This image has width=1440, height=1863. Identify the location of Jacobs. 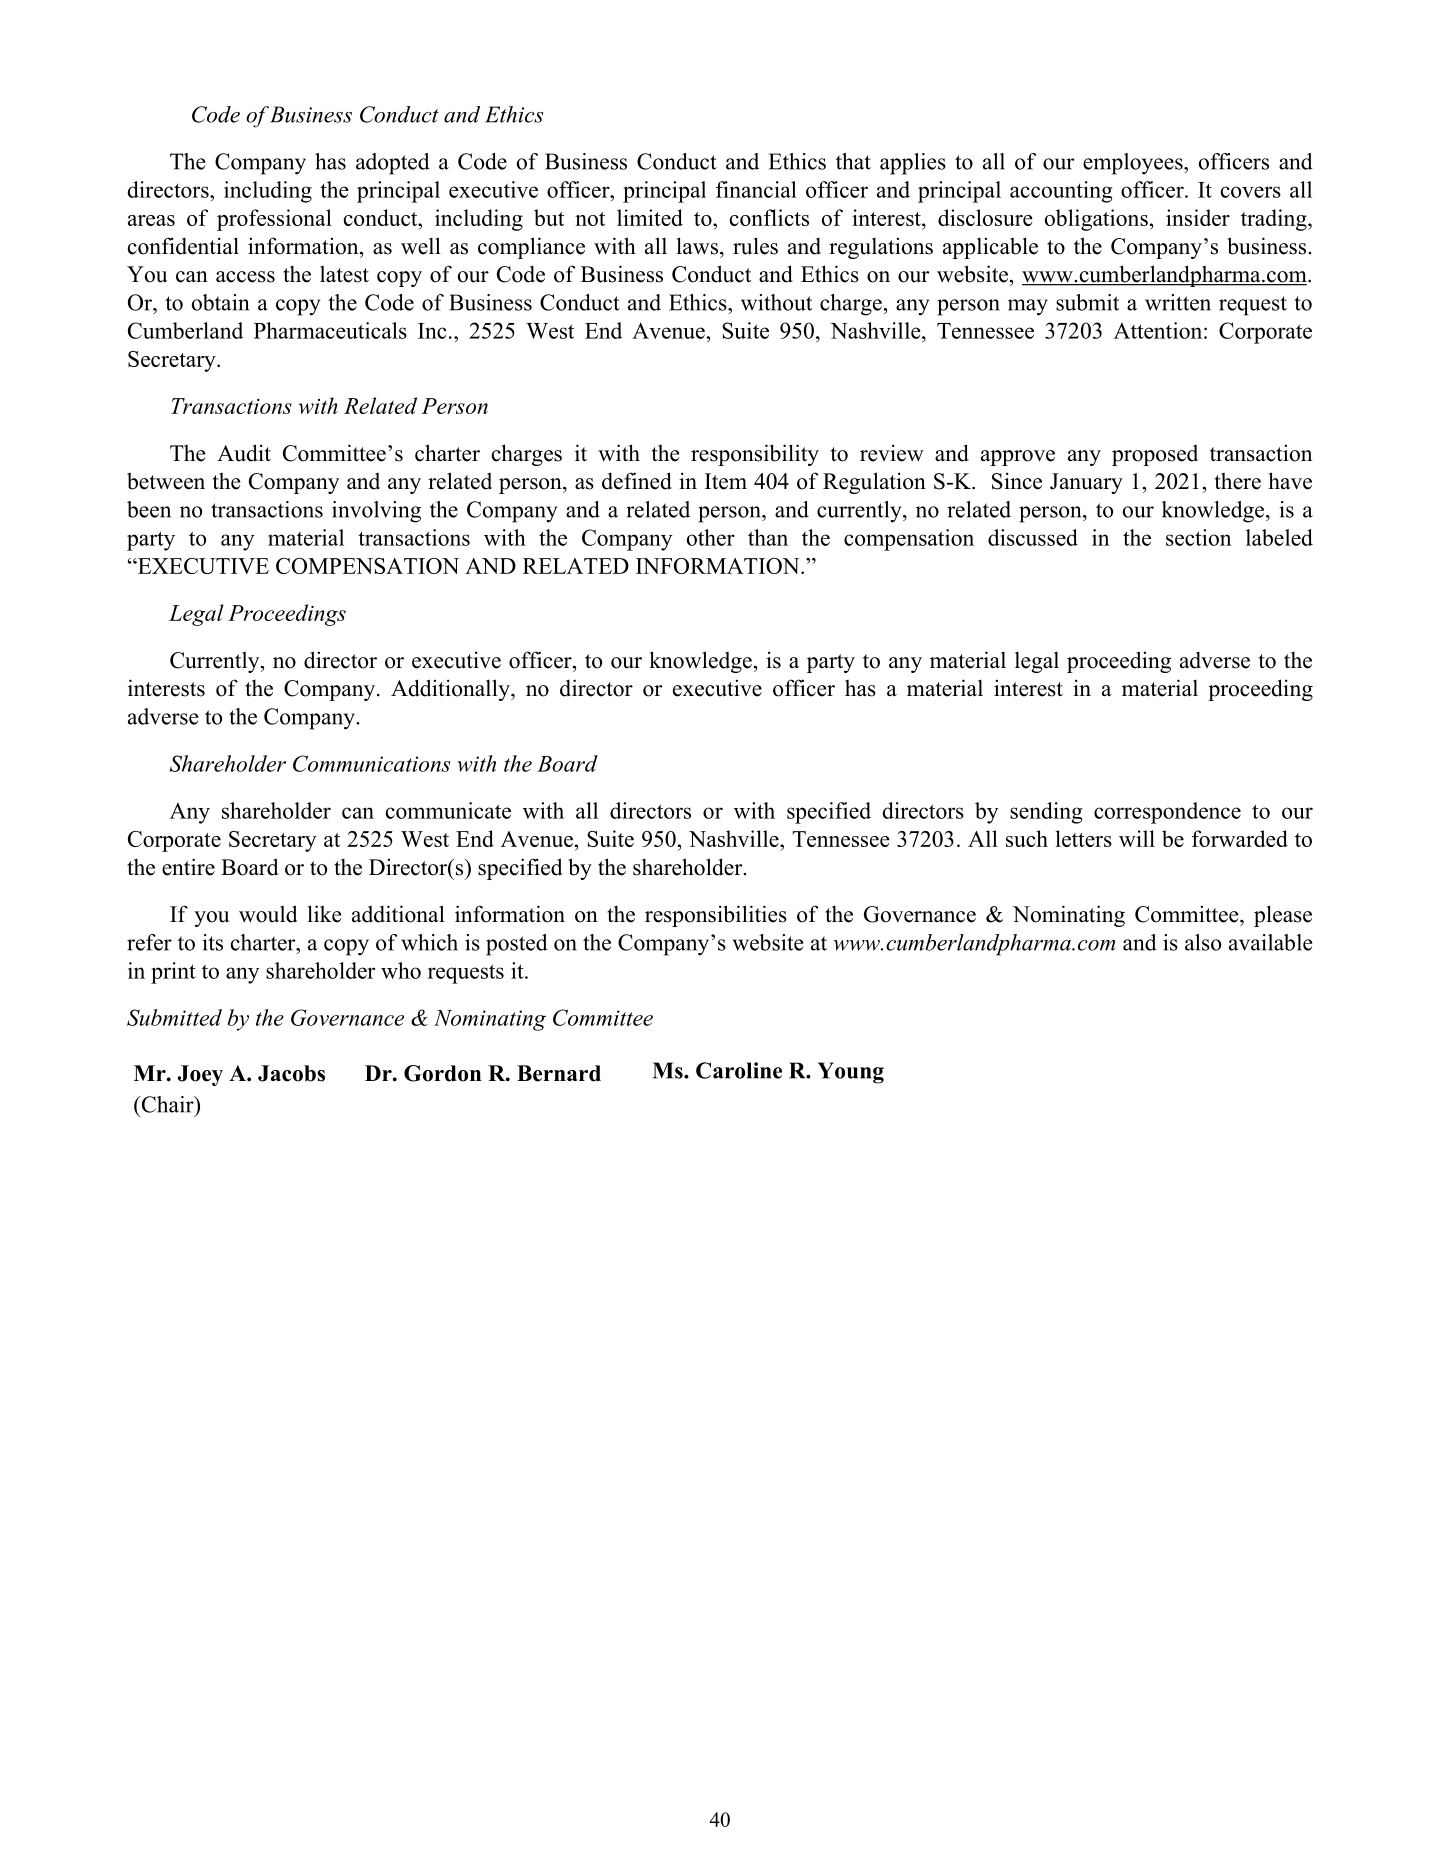
(291, 1073).
